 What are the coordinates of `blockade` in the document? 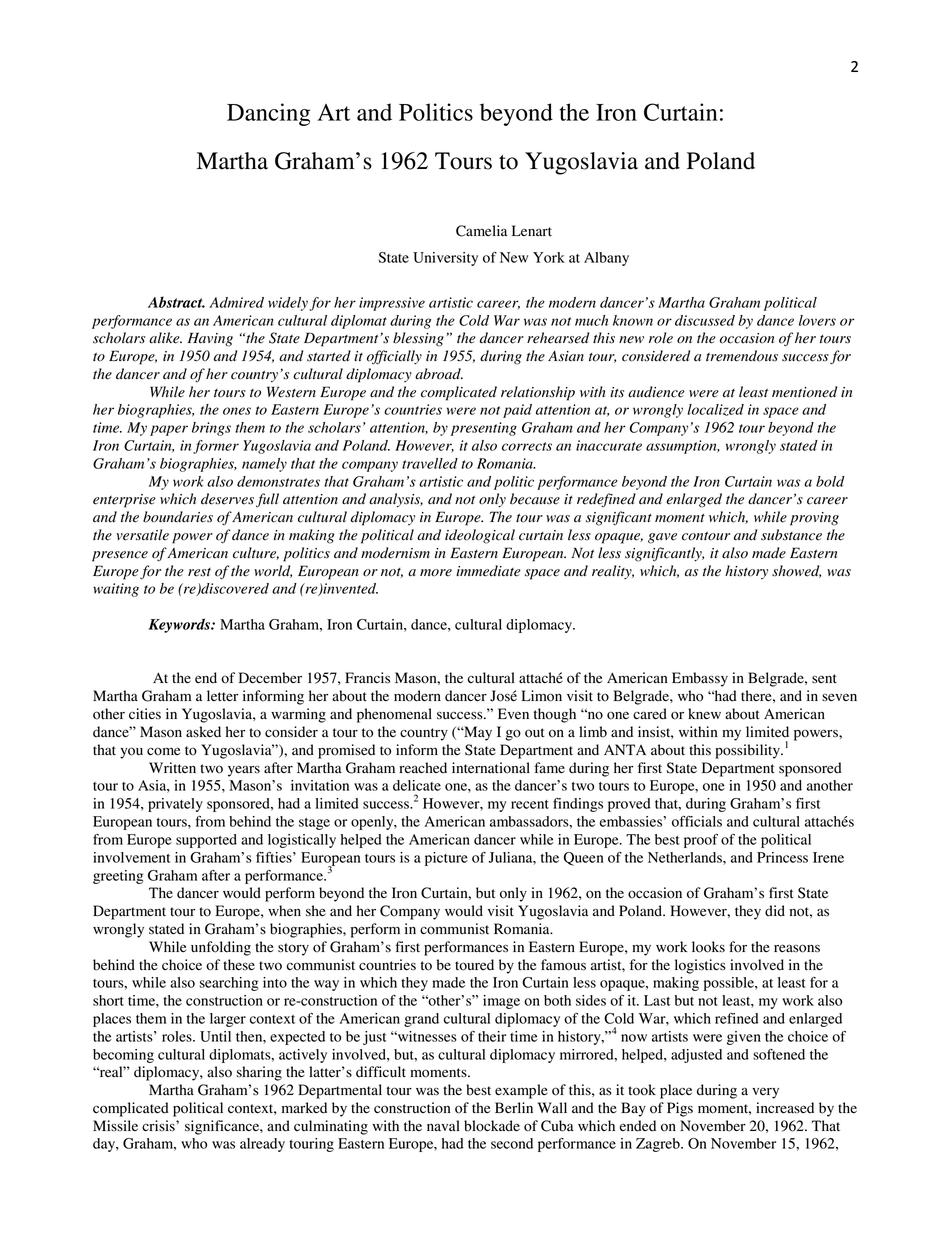 It's located at (492, 1126).
